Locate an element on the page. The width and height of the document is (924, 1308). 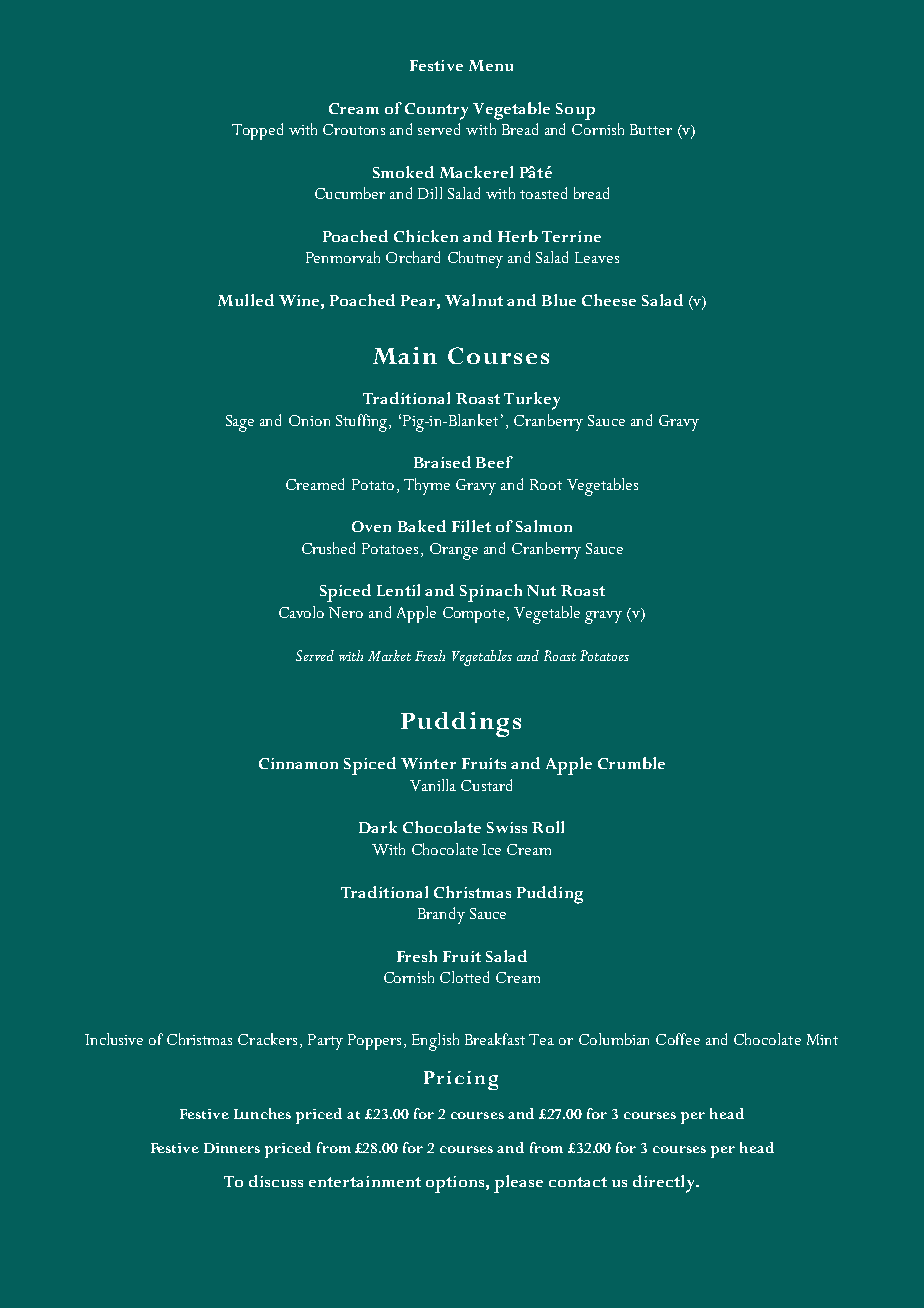
Dinners is located at coordinates (232, 1148).
